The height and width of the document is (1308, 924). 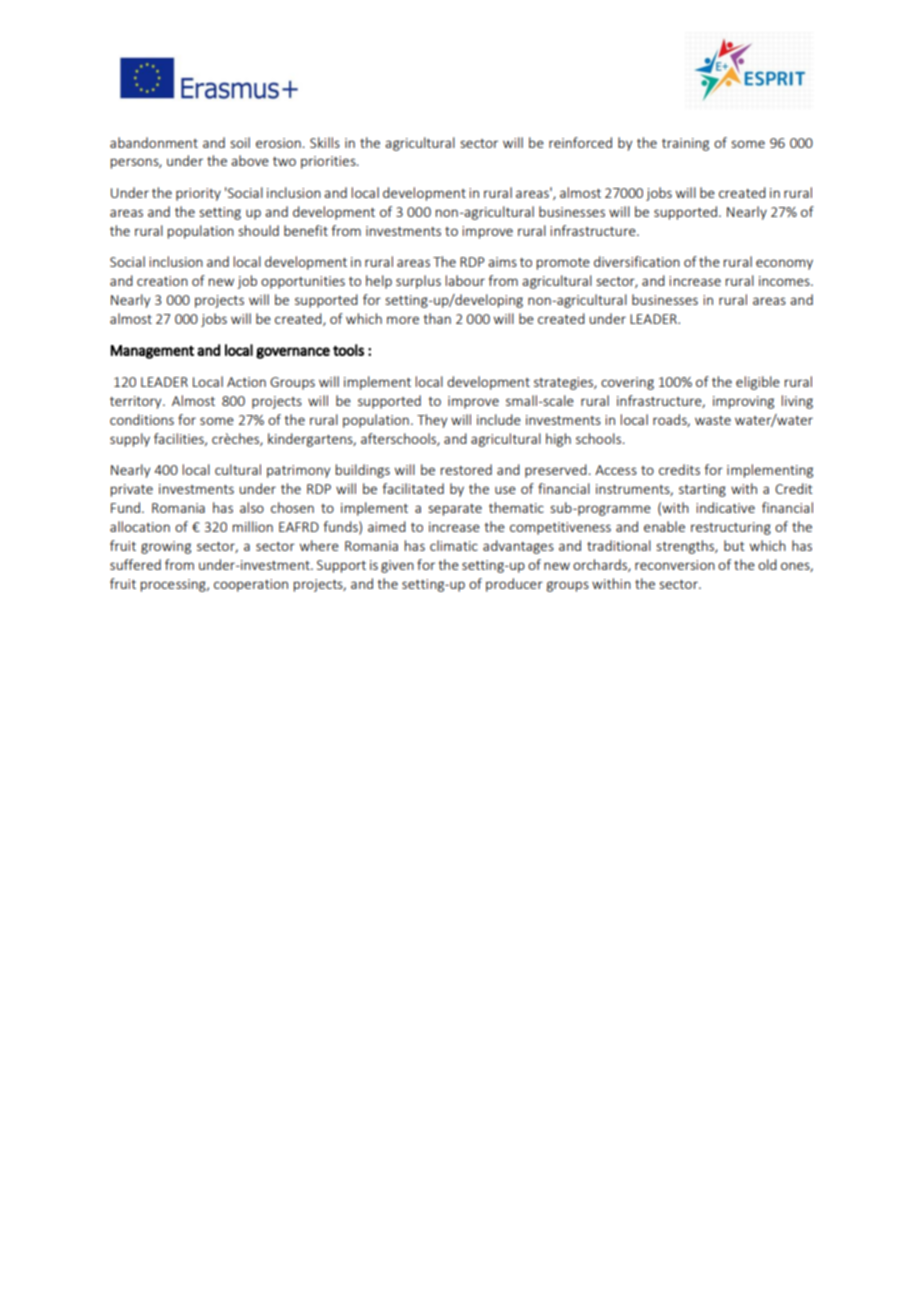 I want to click on reinforced, so click(x=580, y=142).
